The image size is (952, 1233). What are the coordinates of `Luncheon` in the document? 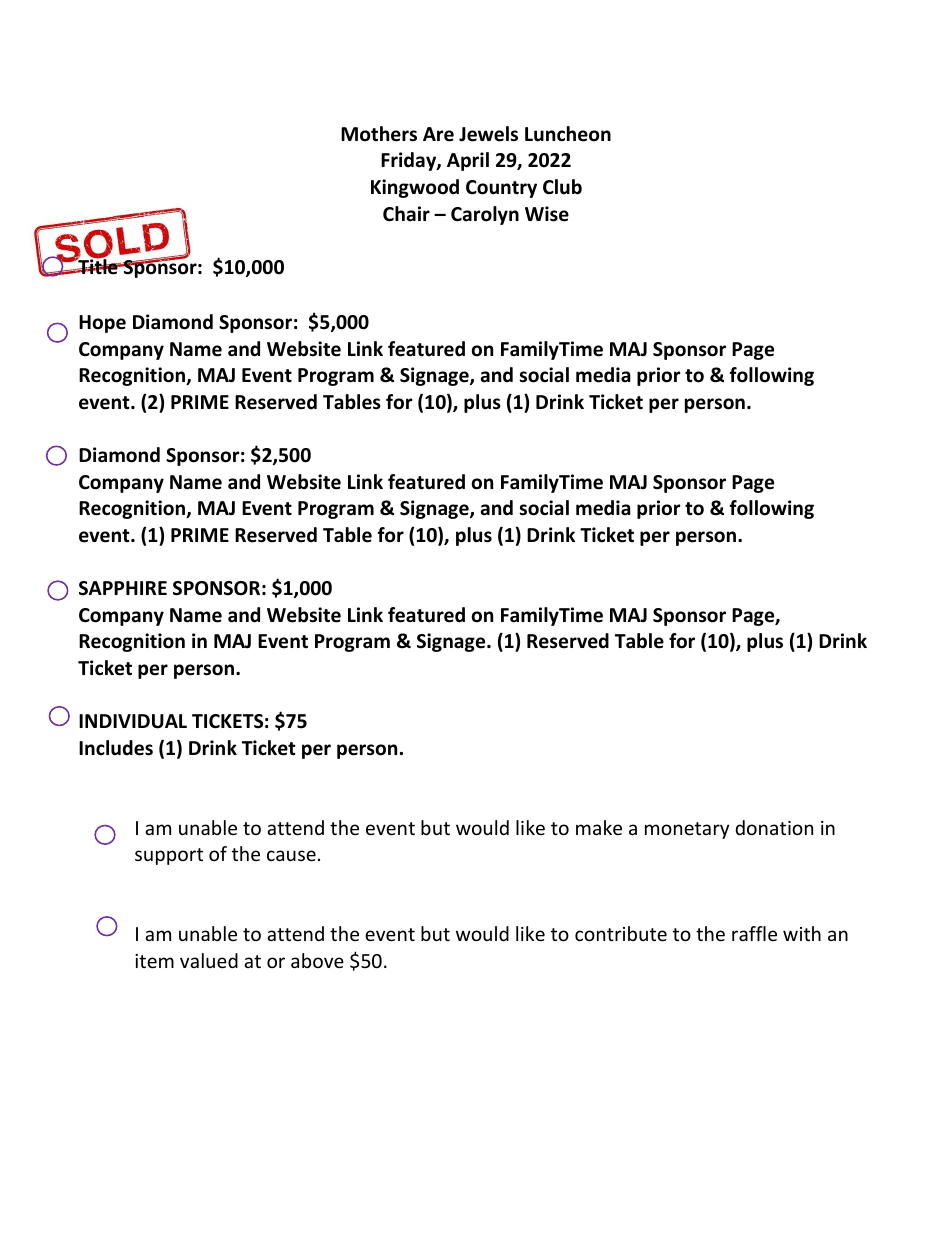 It's located at (568, 134).
